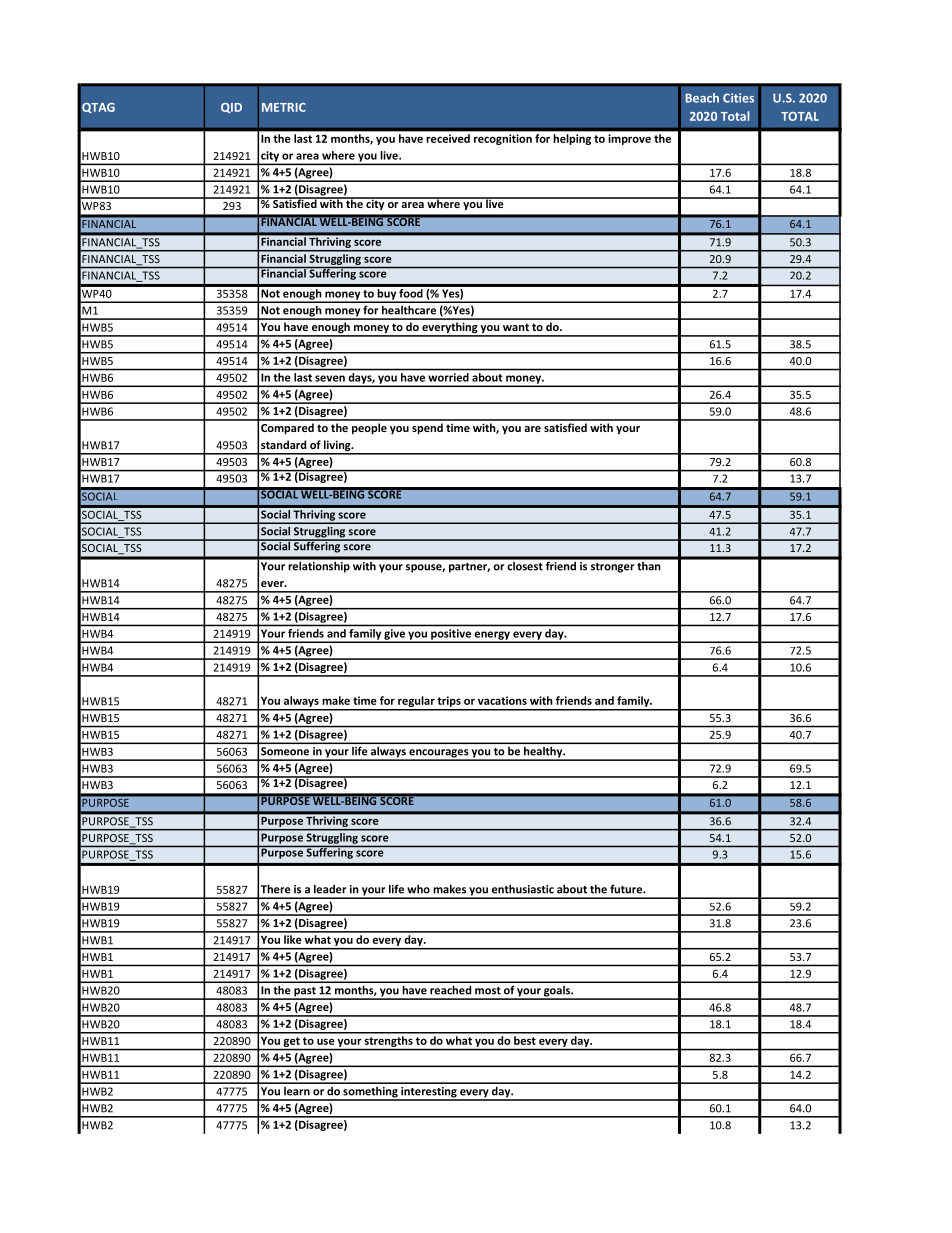 The height and width of the image is (1233, 952). I want to click on energy, so click(492, 636).
